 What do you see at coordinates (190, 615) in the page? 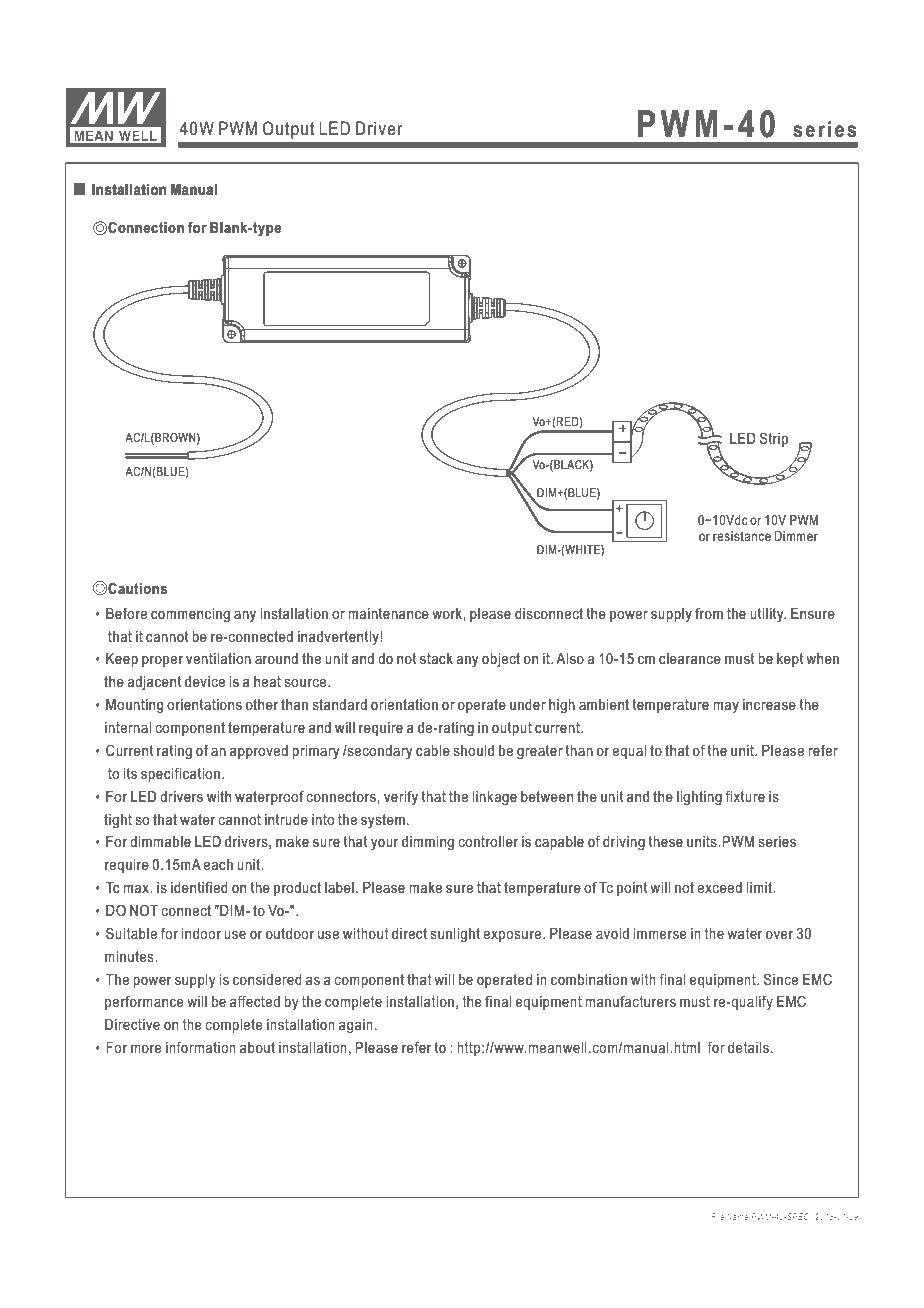
I see `commencing` at bounding box center [190, 615].
